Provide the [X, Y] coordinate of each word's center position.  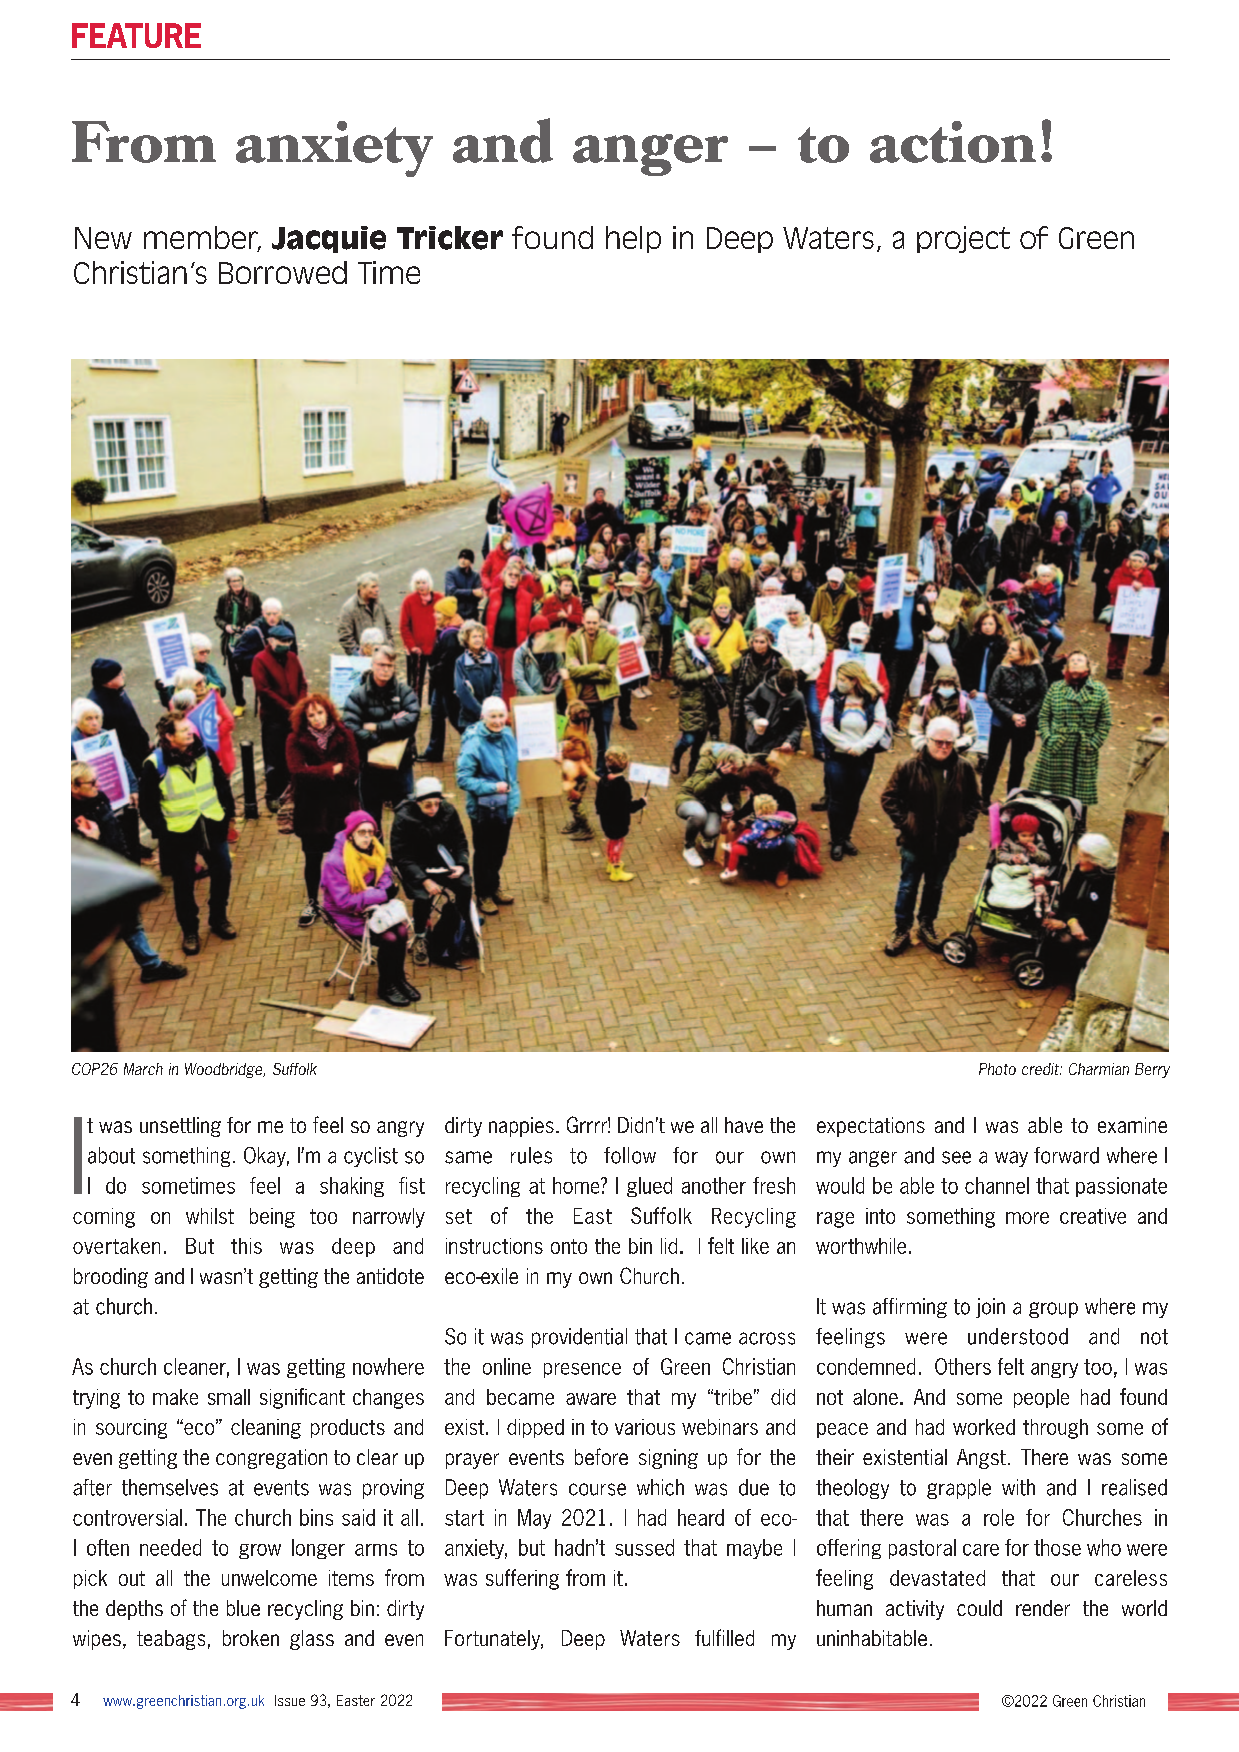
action [953, 142]
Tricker [450, 238]
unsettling [180, 1127]
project [963, 239]
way [1011, 1159]
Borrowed [283, 272]
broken [251, 1638]
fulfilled [724, 1637]
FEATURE [136, 35]
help [633, 239]
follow [630, 1155]
